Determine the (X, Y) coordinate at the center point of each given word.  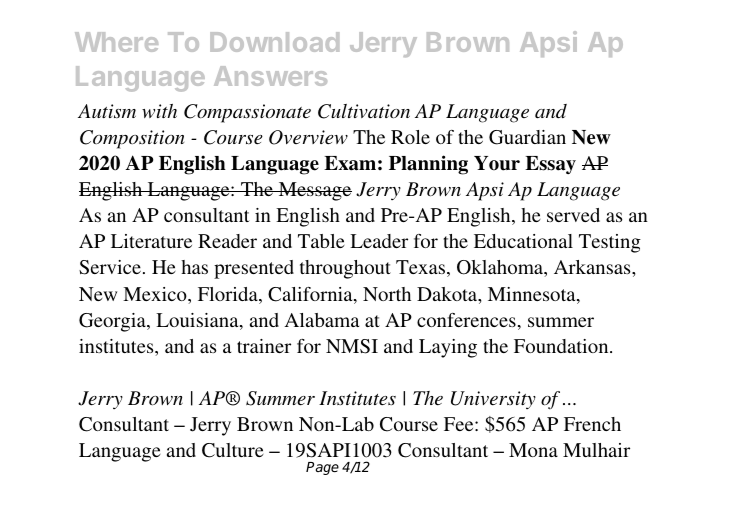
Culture (233, 450)
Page (322, 468)
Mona (533, 450)
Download (274, 42)
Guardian (527, 137)
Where (116, 42)
